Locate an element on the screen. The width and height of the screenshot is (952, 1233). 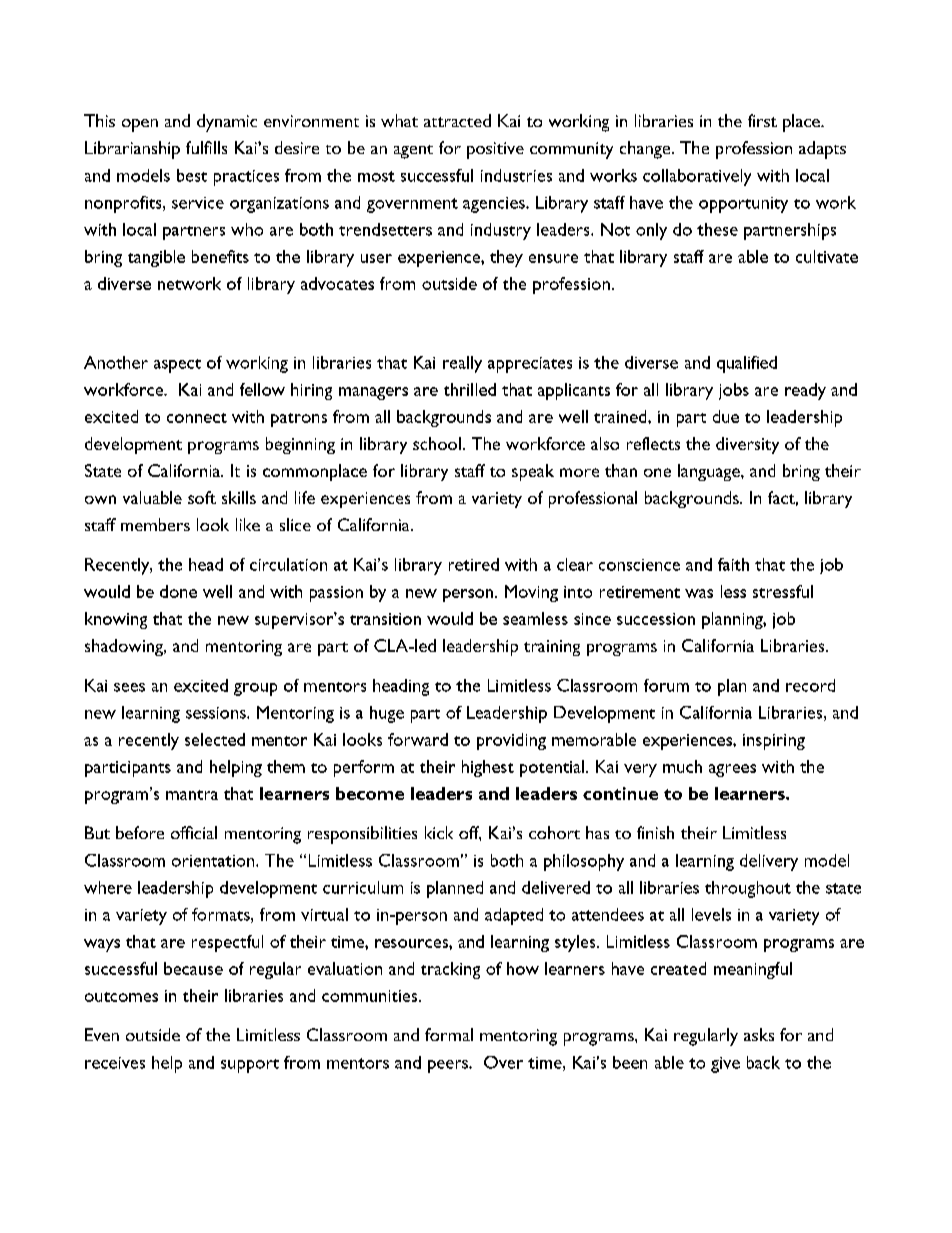
fulfills is located at coordinates (206, 147).
